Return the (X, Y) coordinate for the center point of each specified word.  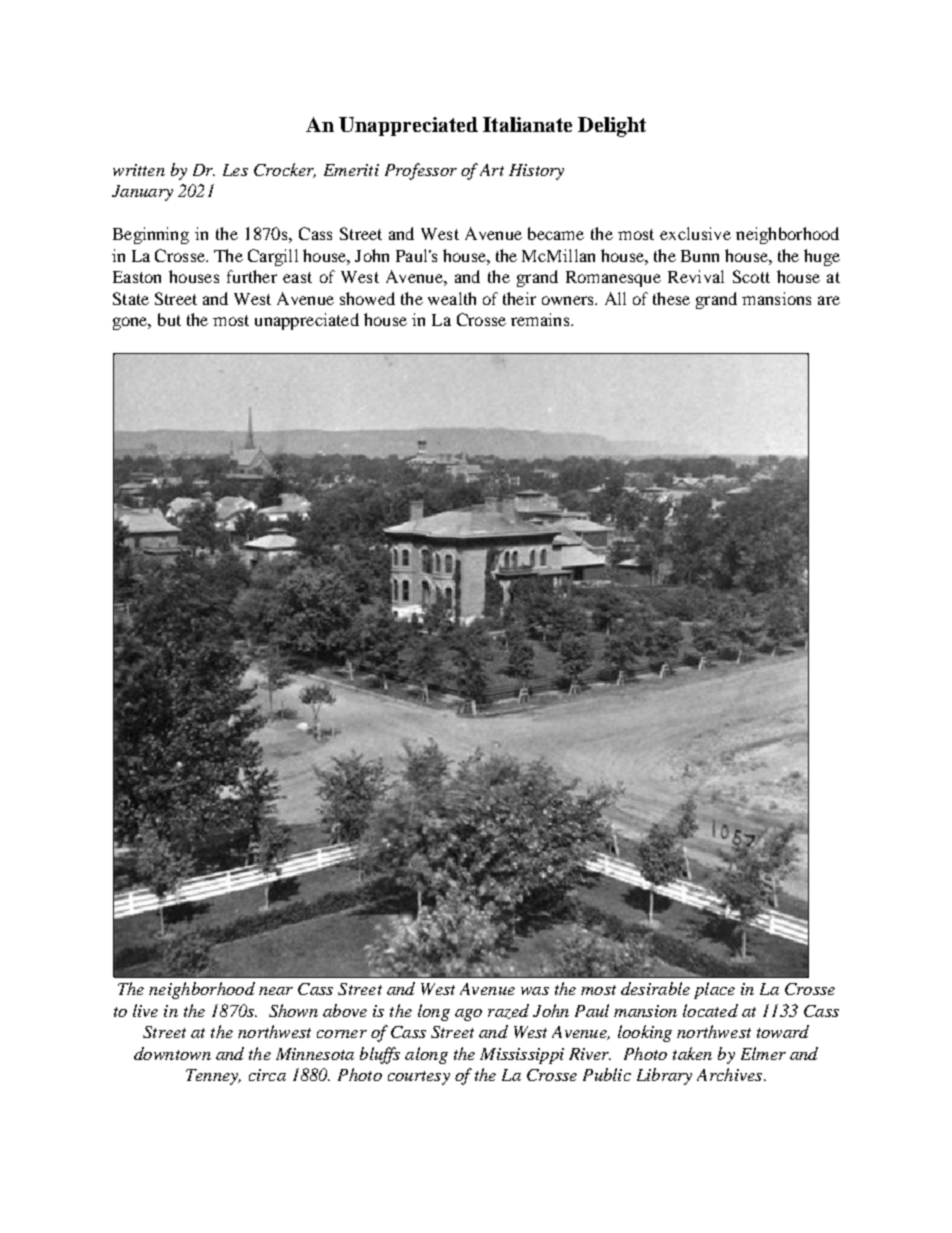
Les (235, 170)
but (169, 319)
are (829, 300)
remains (541, 319)
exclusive (695, 233)
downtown (172, 1053)
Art (492, 170)
